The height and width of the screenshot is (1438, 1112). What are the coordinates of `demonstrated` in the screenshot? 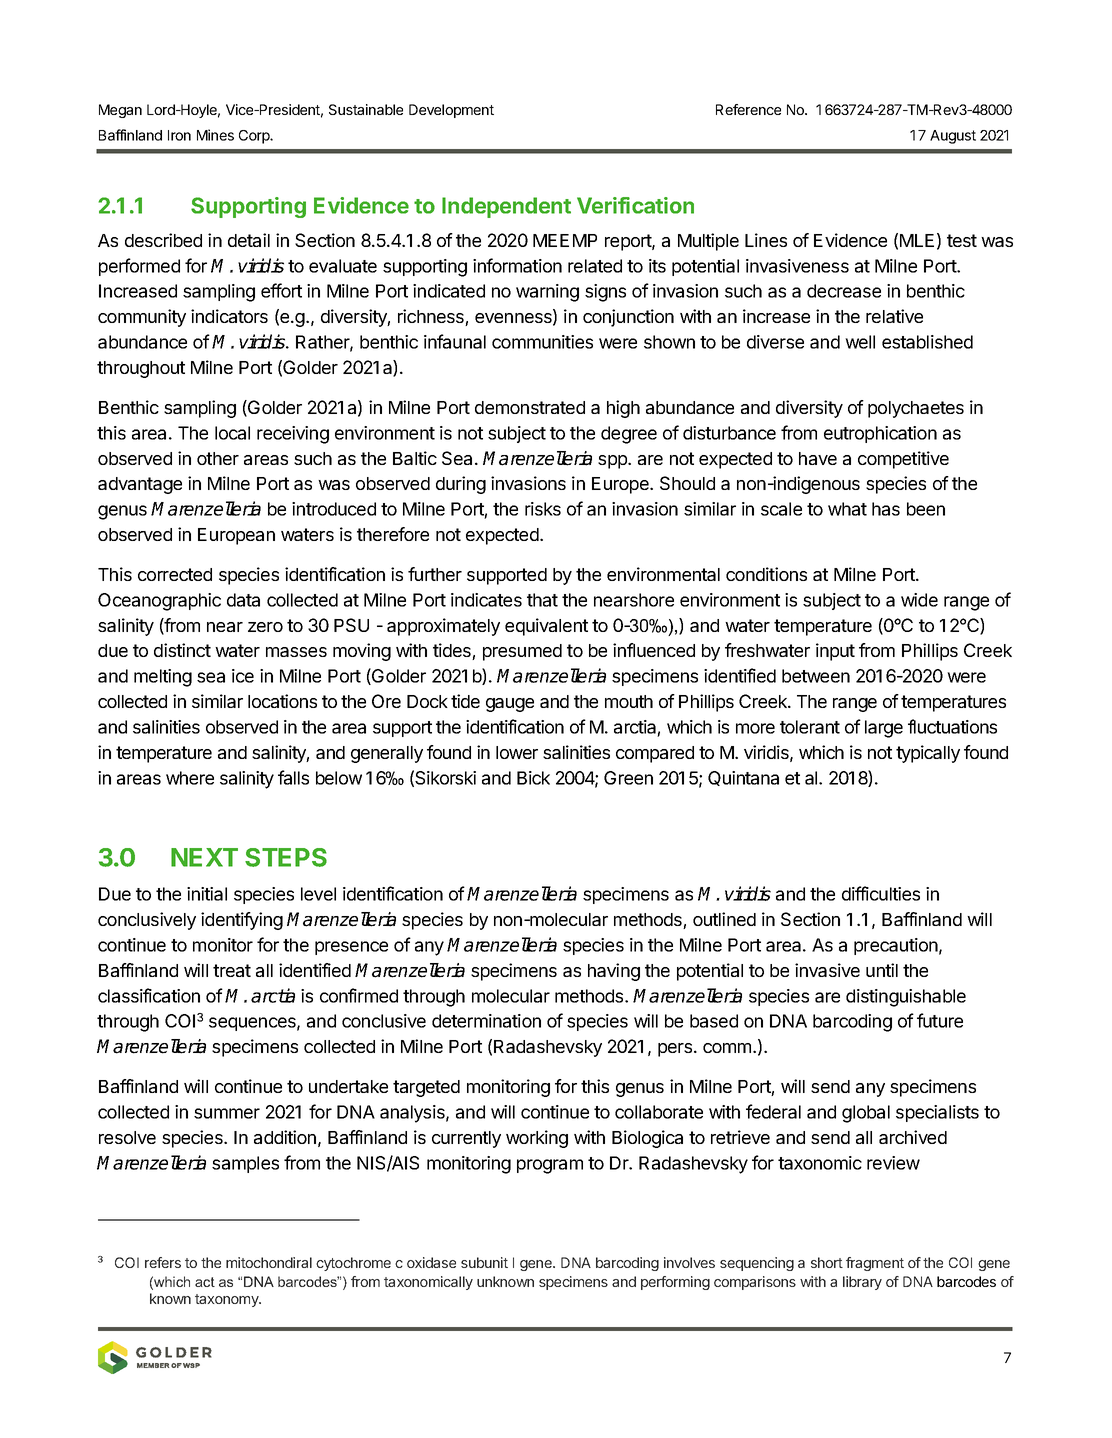 It's located at (530, 407).
